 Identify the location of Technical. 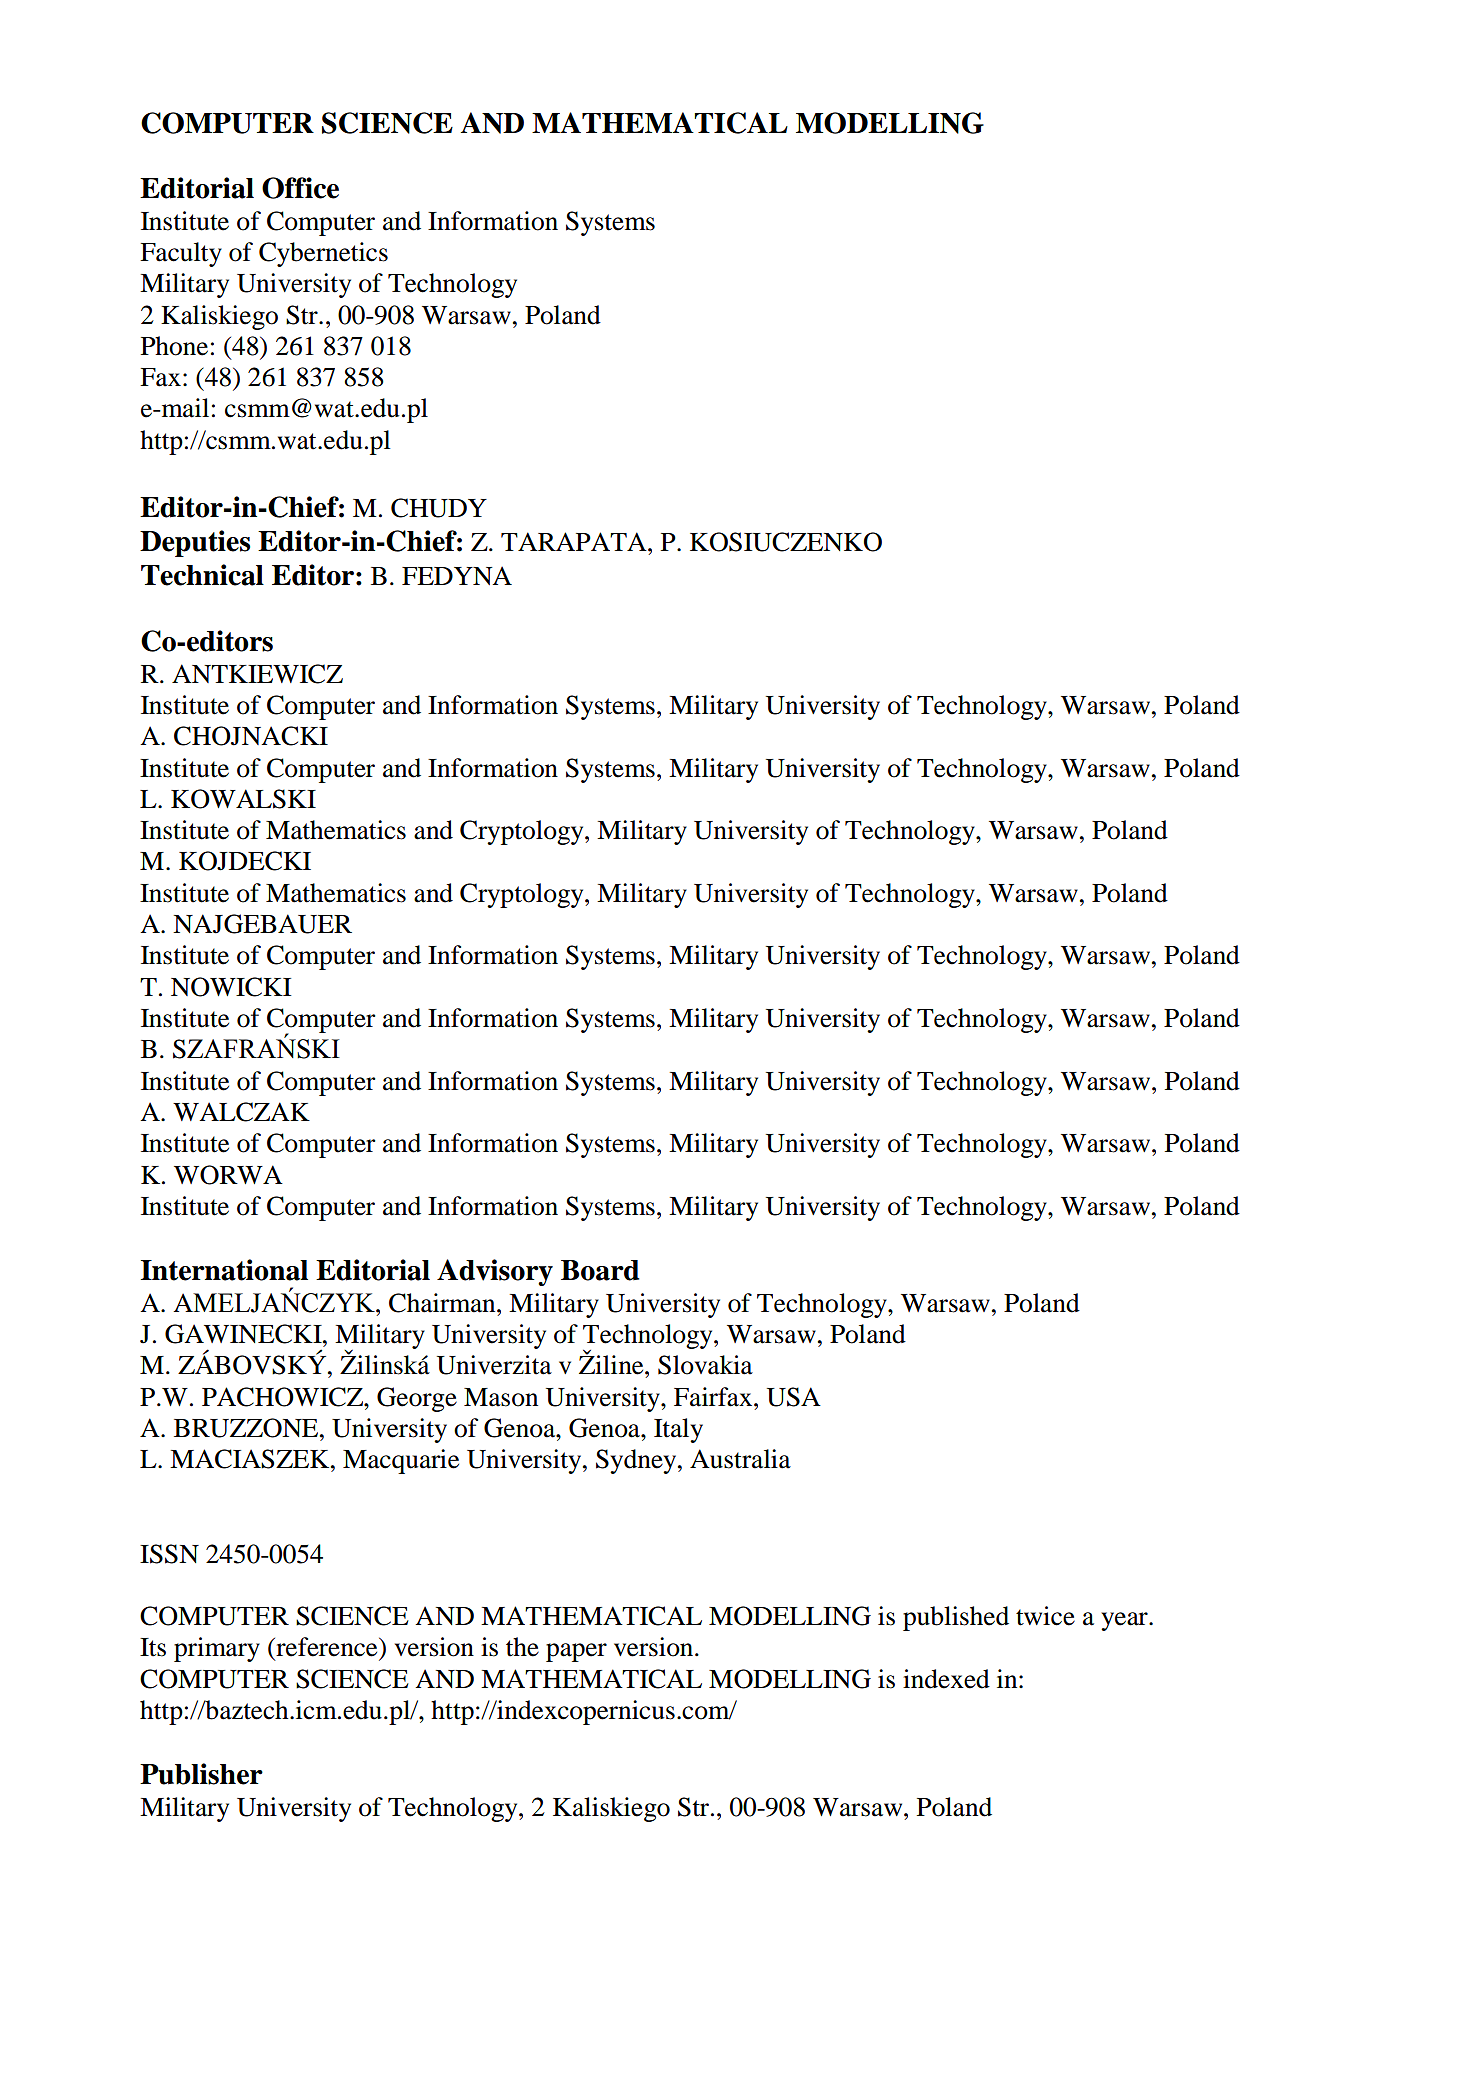
(202, 575).
